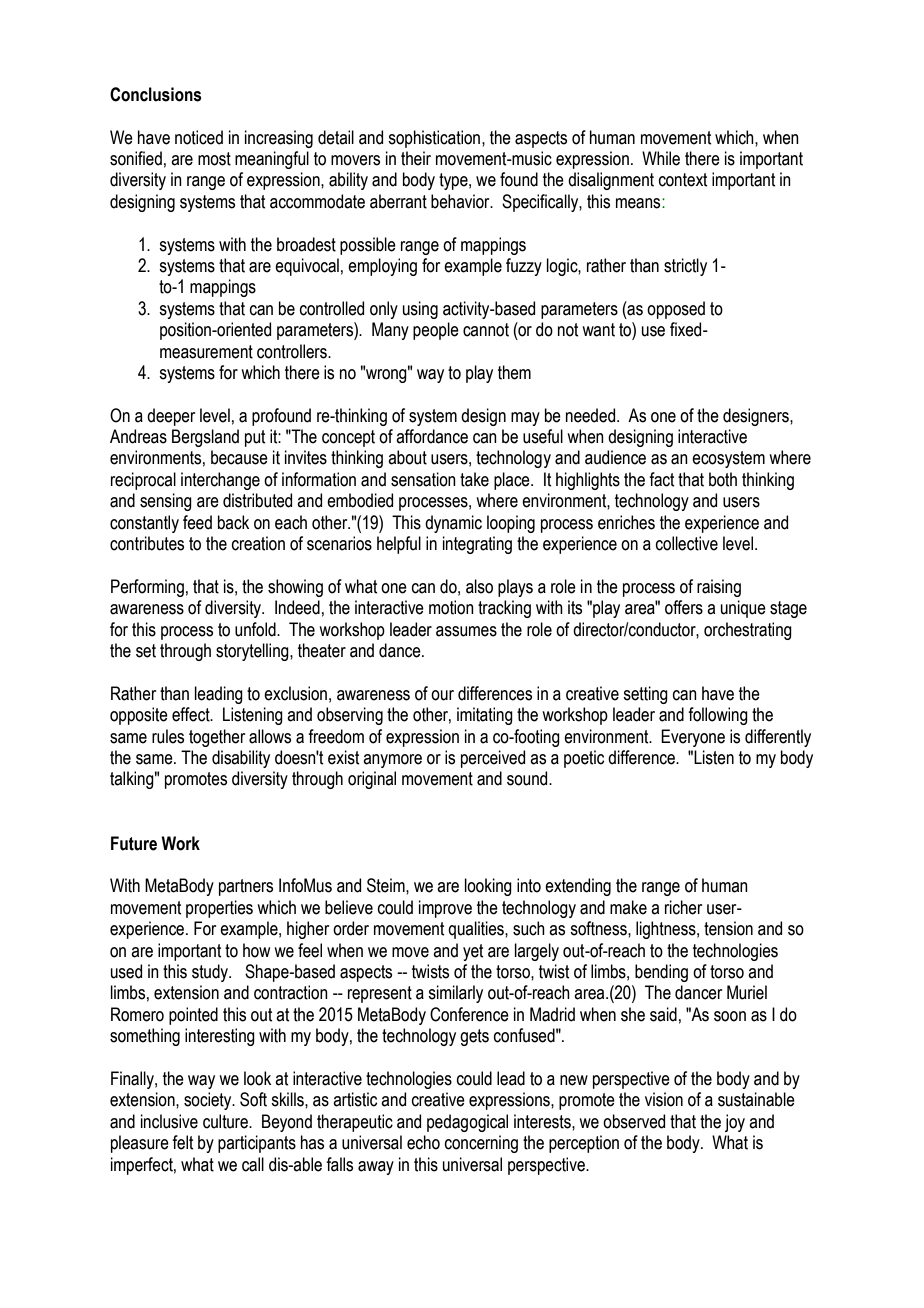 Image resolution: width=924 pixels, height=1308 pixels. I want to click on richer, so click(683, 907).
